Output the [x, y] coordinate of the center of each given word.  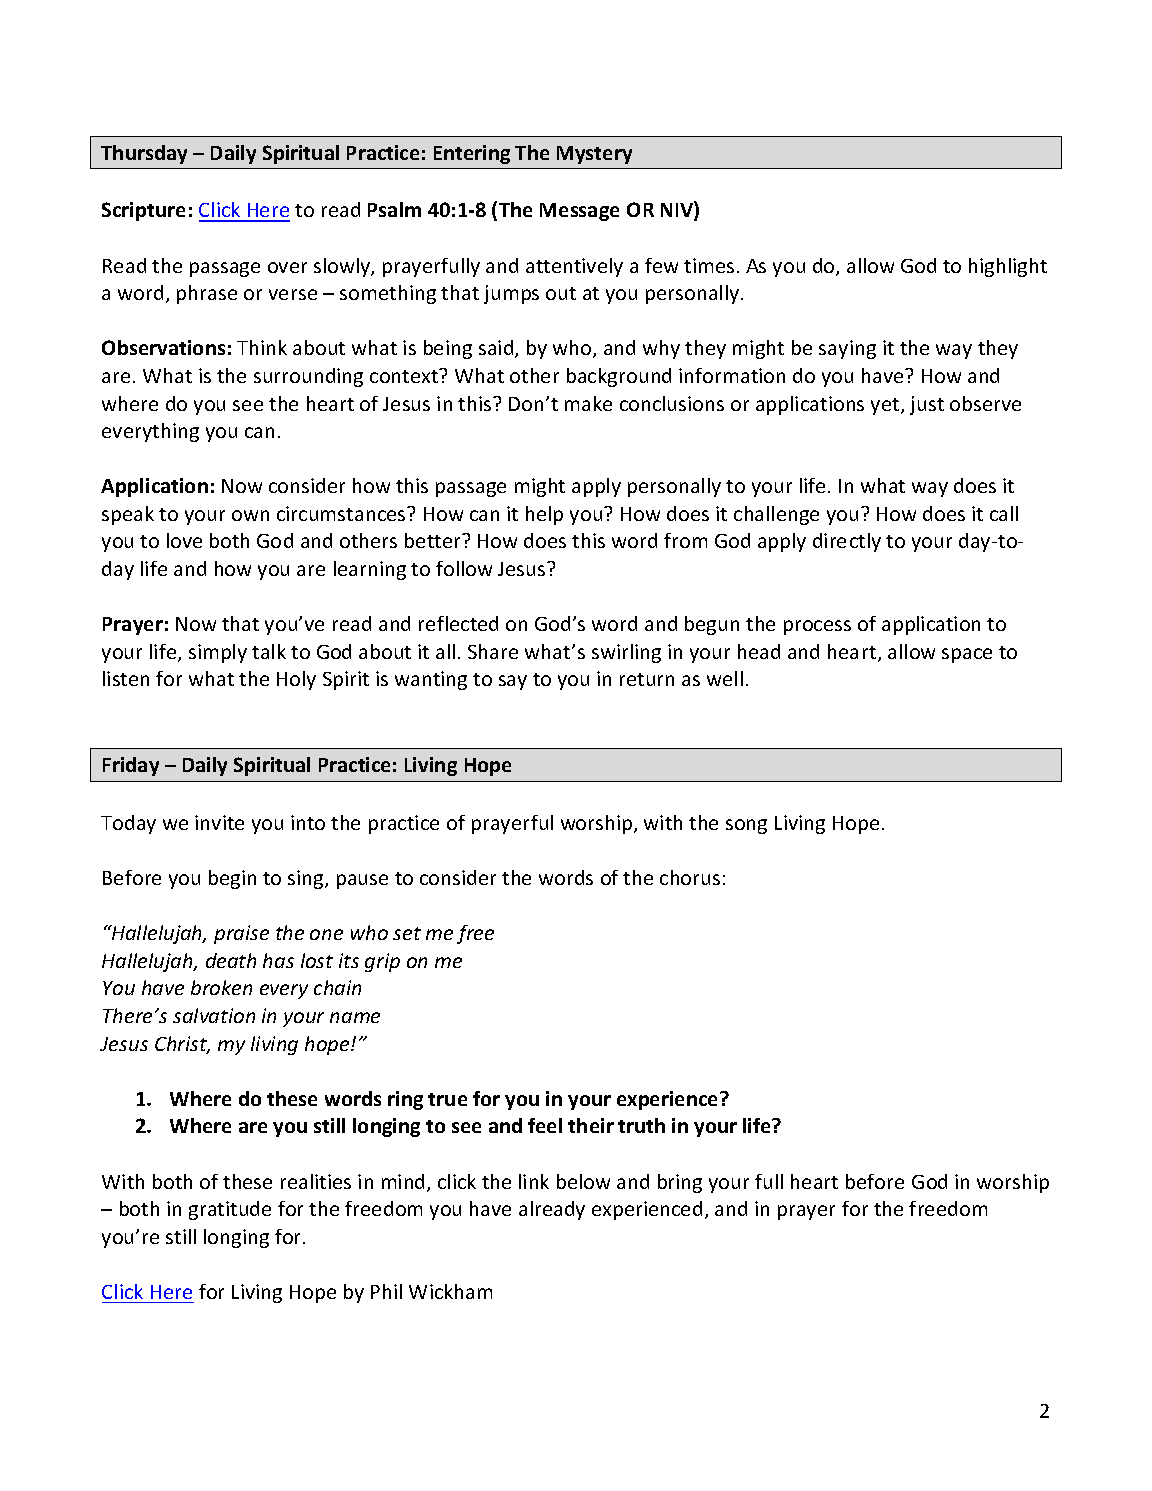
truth [641, 1125]
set [407, 933]
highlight [1008, 267]
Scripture [143, 211]
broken [221, 987]
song [746, 826]
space [967, 655]
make [588, 403]
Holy [296, 680]
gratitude [230, 1210]
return [647, 679]
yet [886, 406]
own [250, 515]
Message [579, 212]
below [583, 1181]
